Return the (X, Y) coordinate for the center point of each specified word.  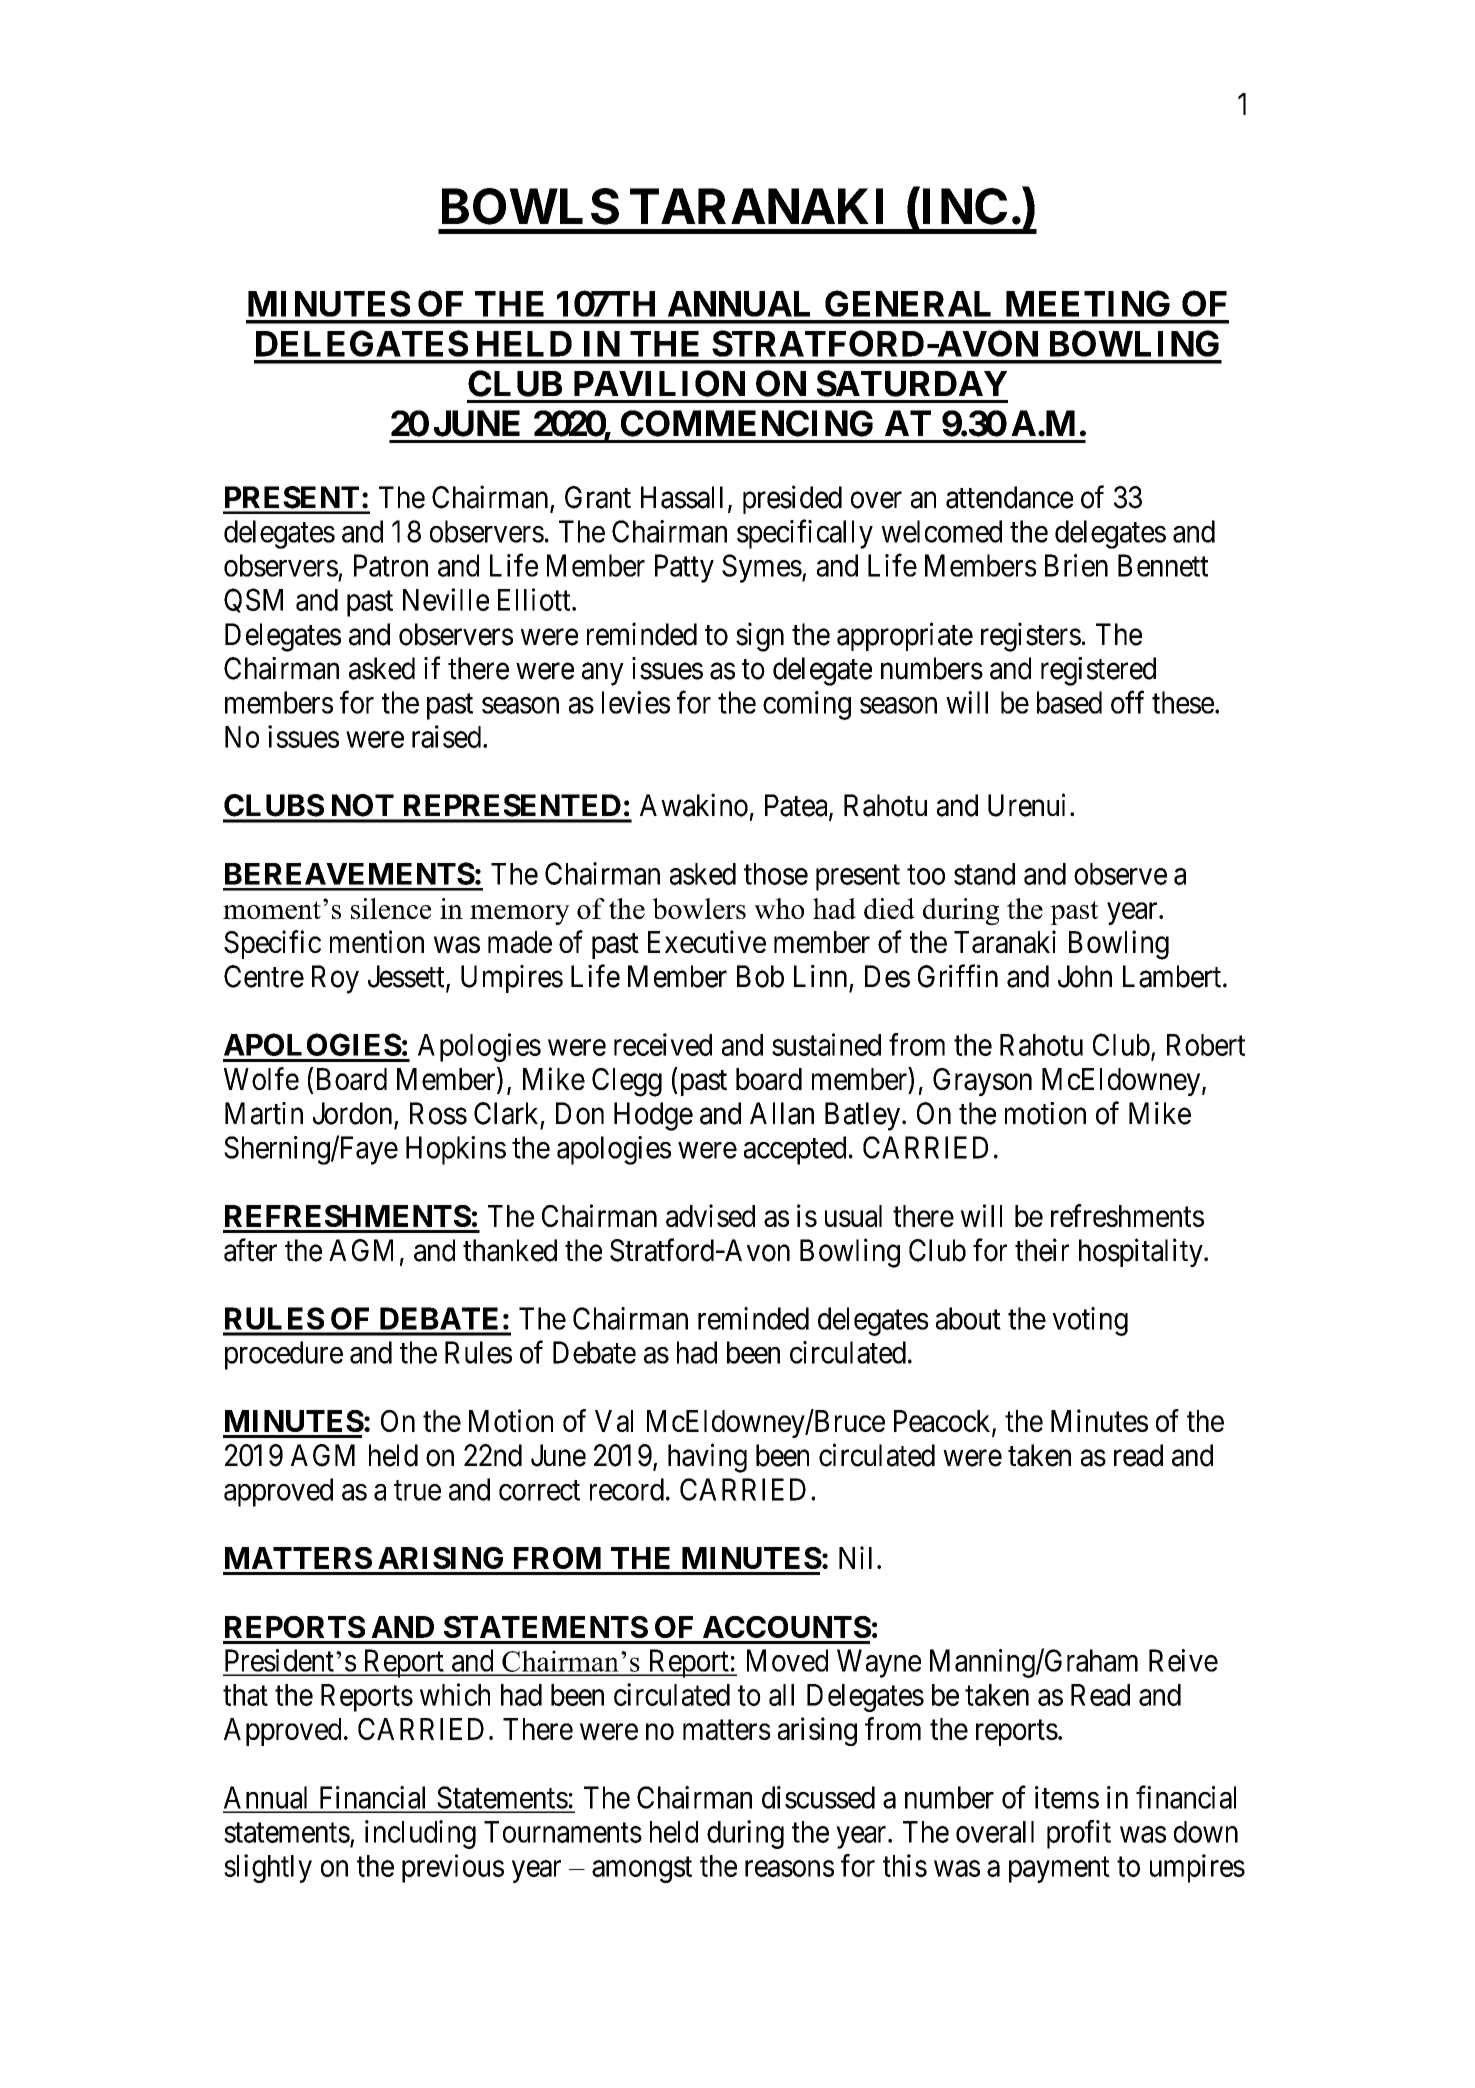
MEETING (1088, 303)
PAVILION (659, 383)
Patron (391, 565)
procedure (284, 1355)
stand (984, 874)
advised (710, 1215)
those (776, 874)
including (420, 1834)
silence (391, 908)
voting (1090, 1321)
